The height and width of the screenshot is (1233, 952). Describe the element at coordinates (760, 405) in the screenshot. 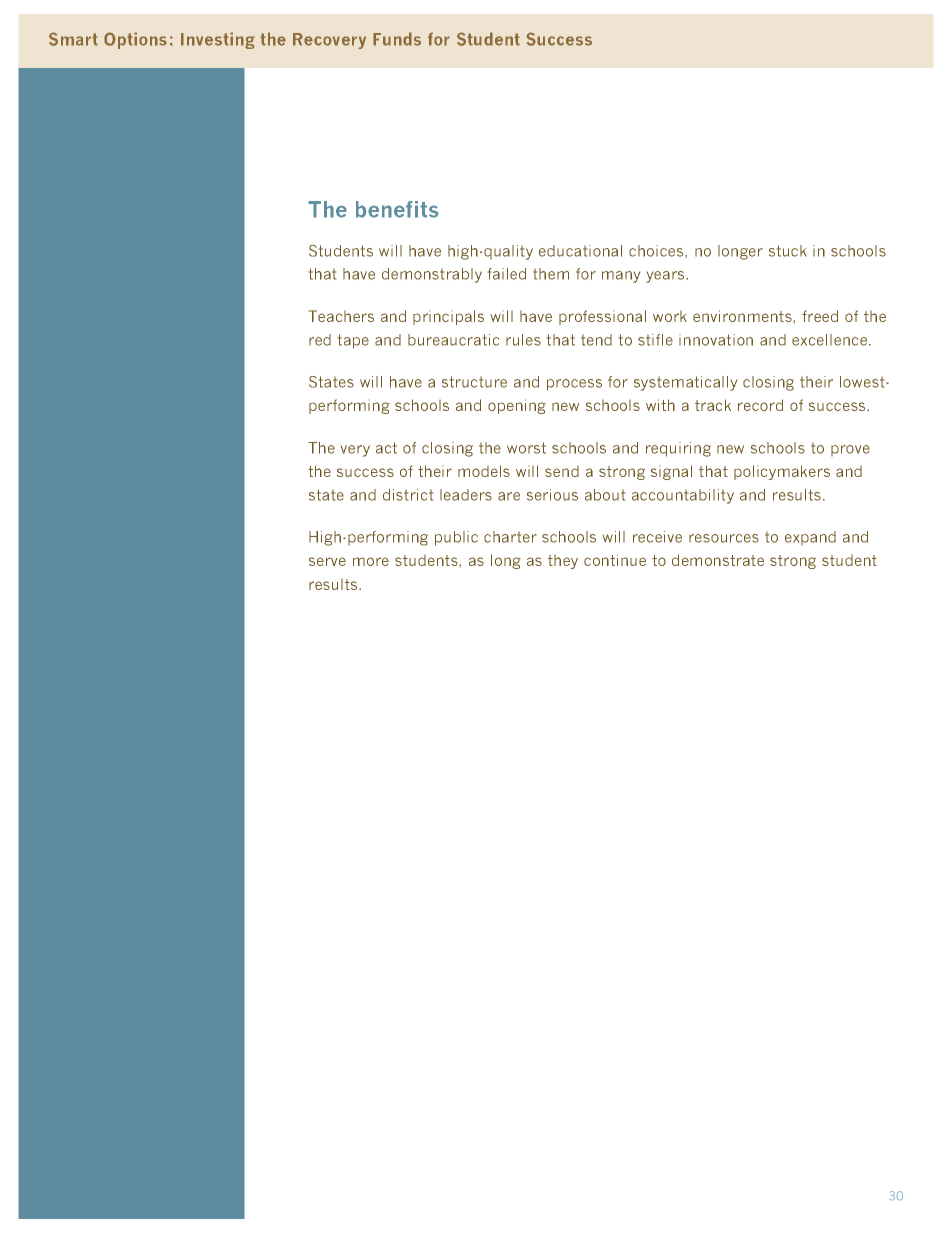

I see `record` at that location.
